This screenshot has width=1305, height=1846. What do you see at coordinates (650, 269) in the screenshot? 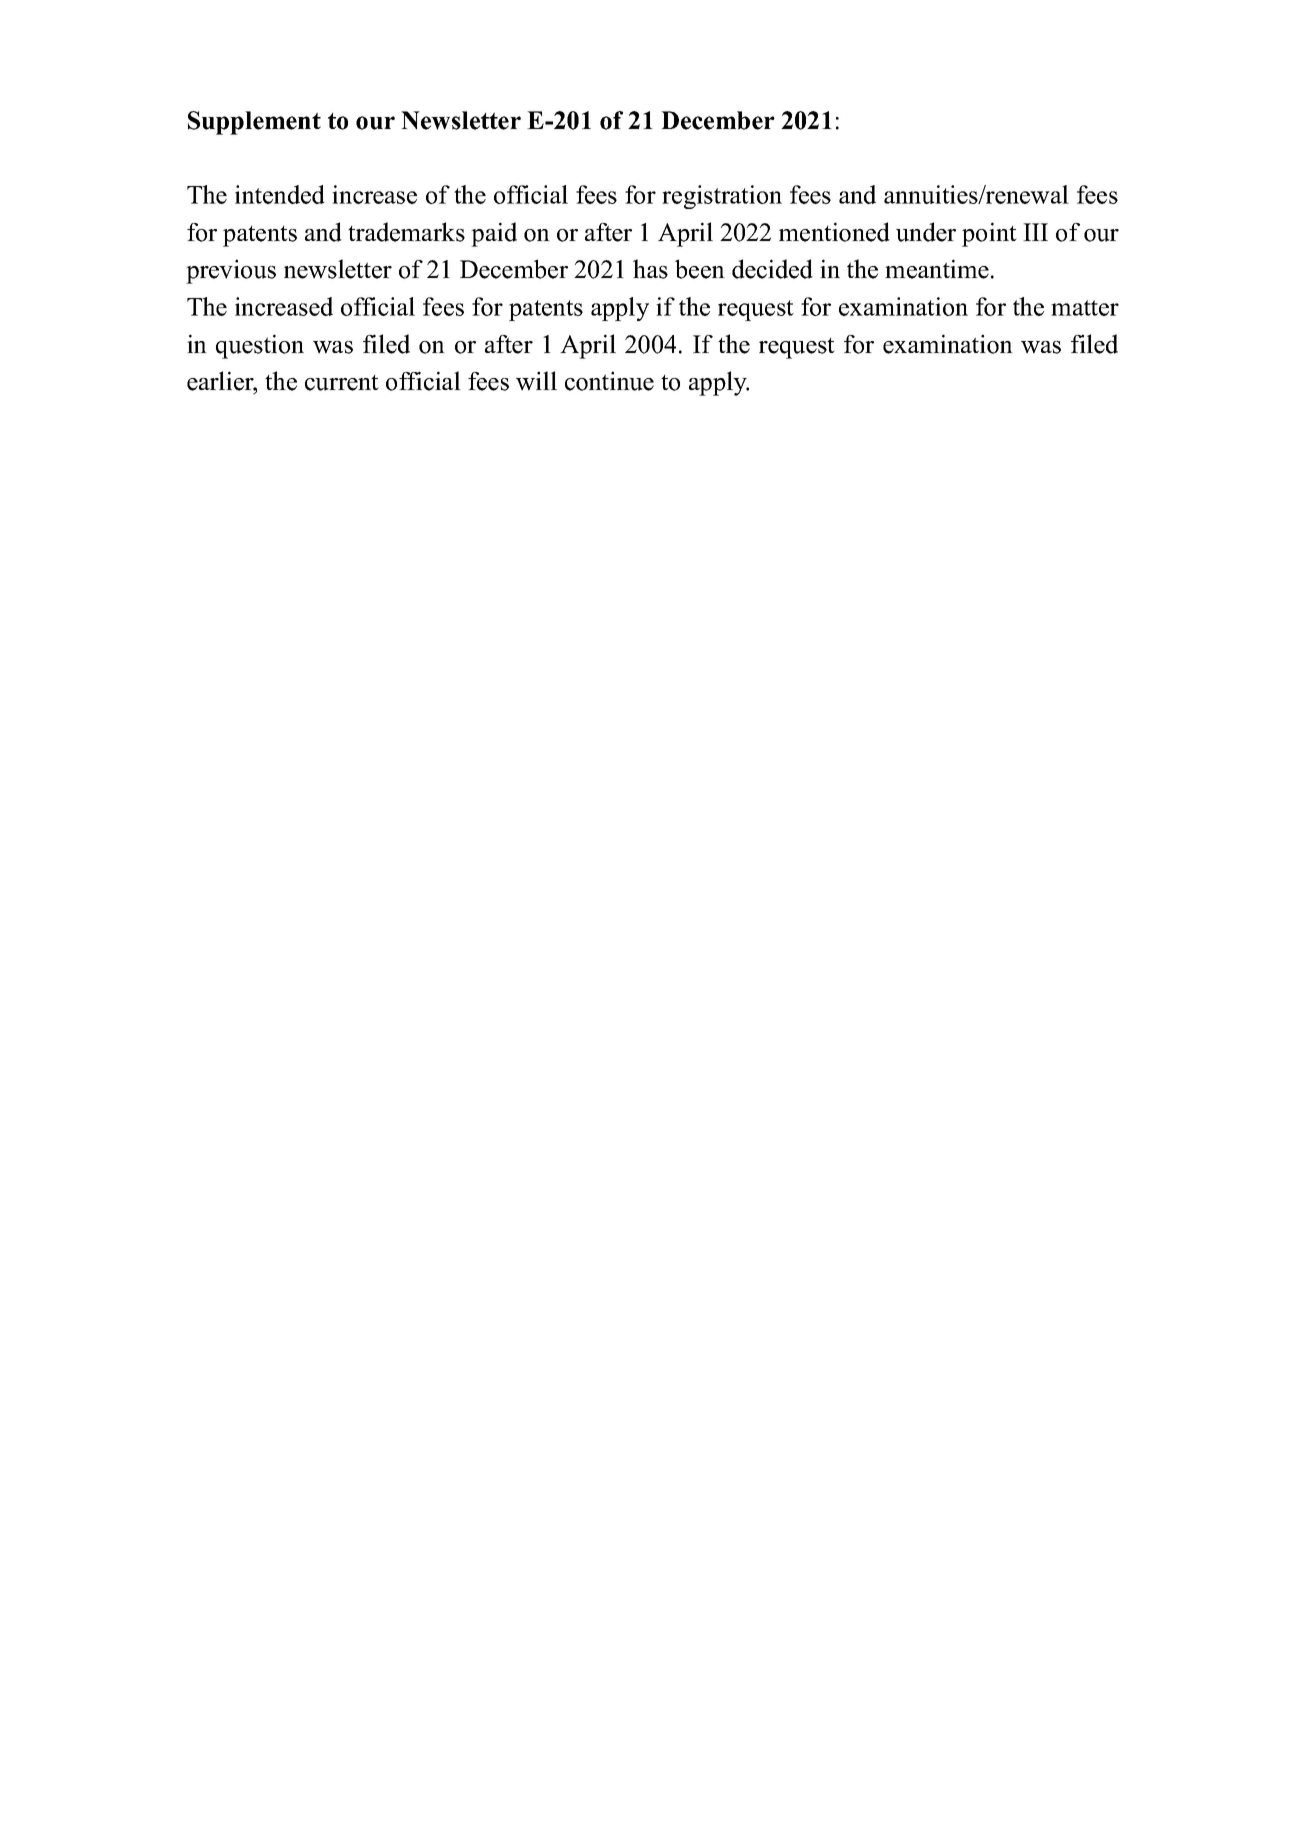
I see `has` at bounding box center [650, 269].
